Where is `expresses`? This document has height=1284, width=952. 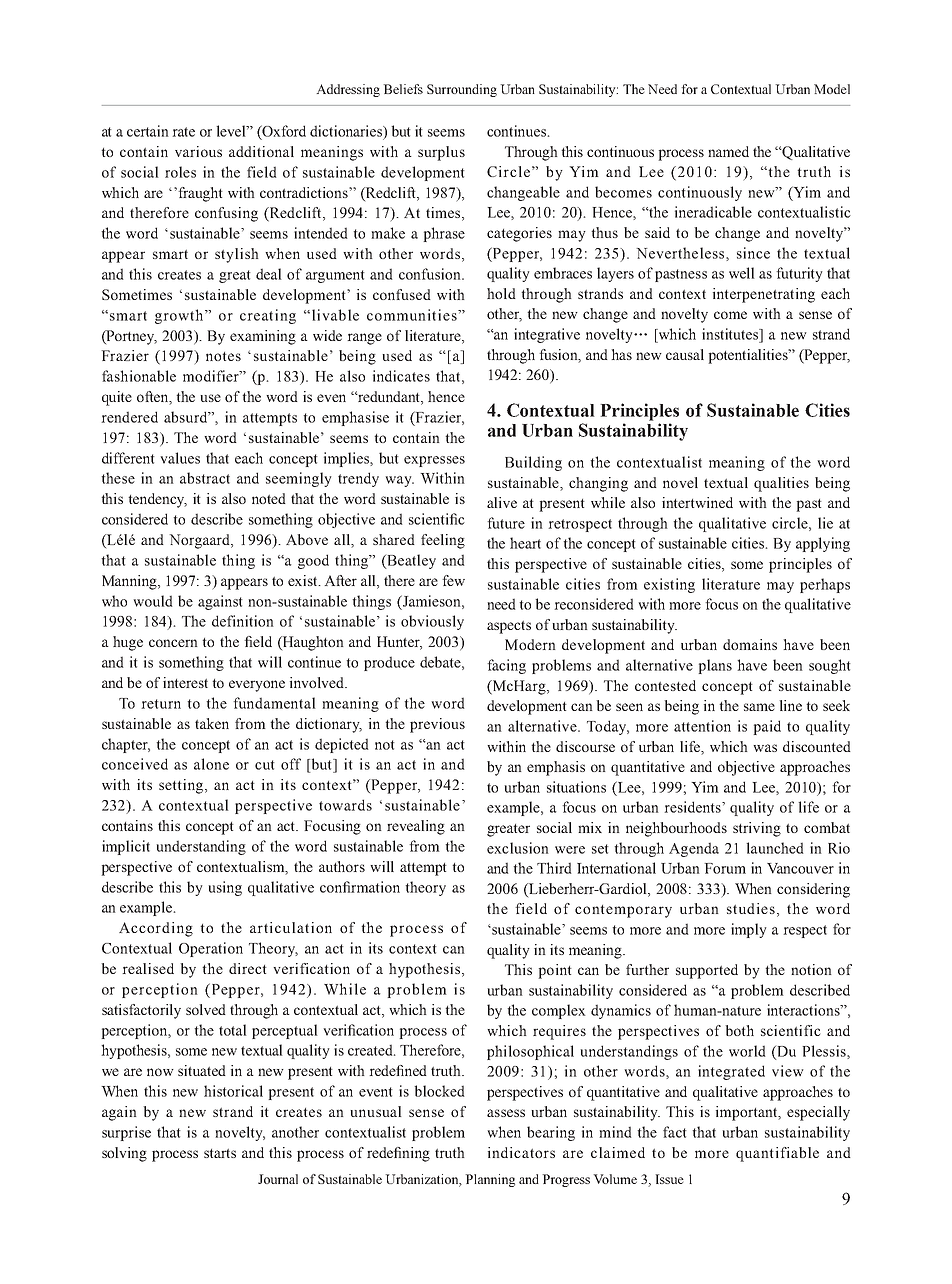 expresses is located at coordinates (434, 461).
